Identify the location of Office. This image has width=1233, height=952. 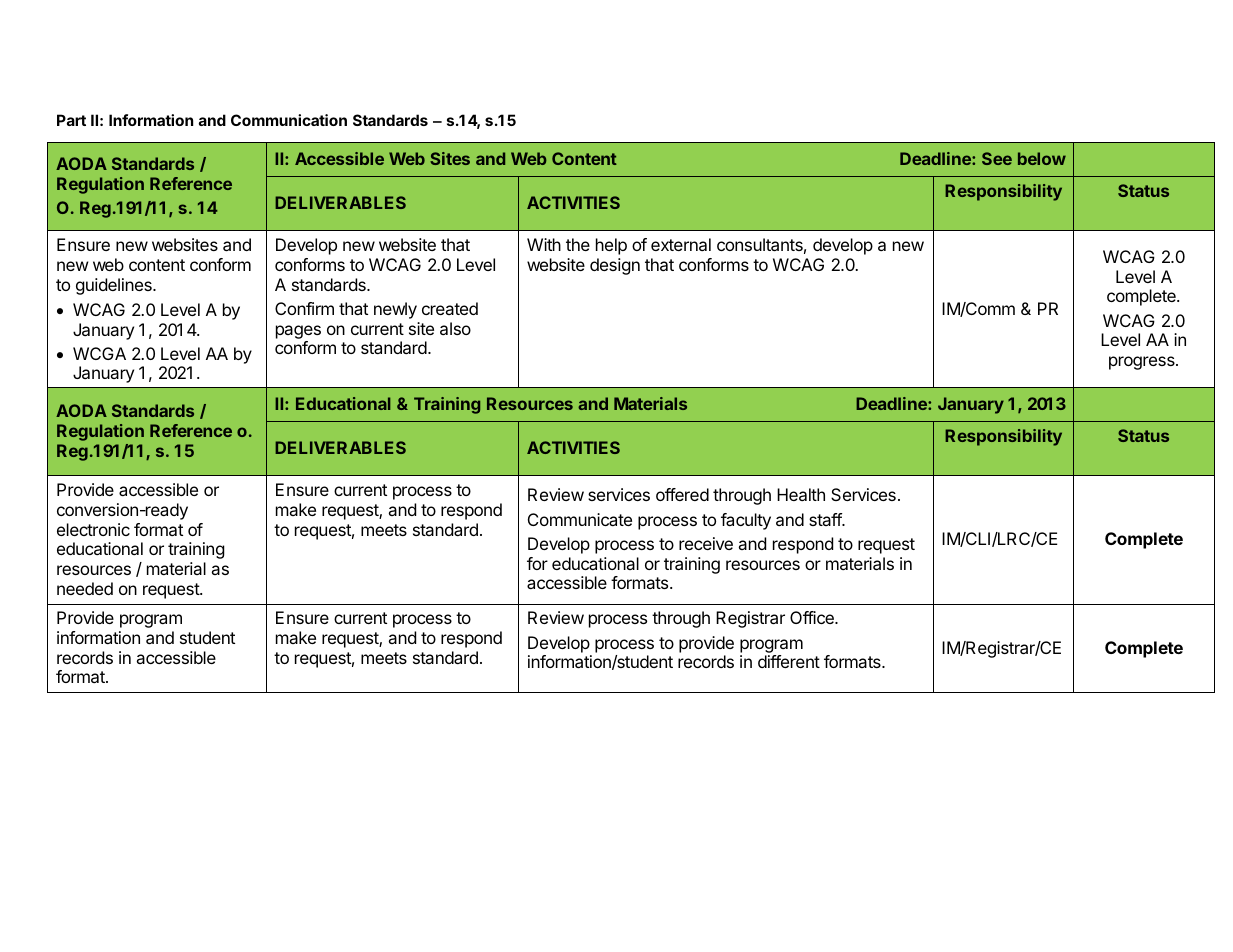
(813, 617).
